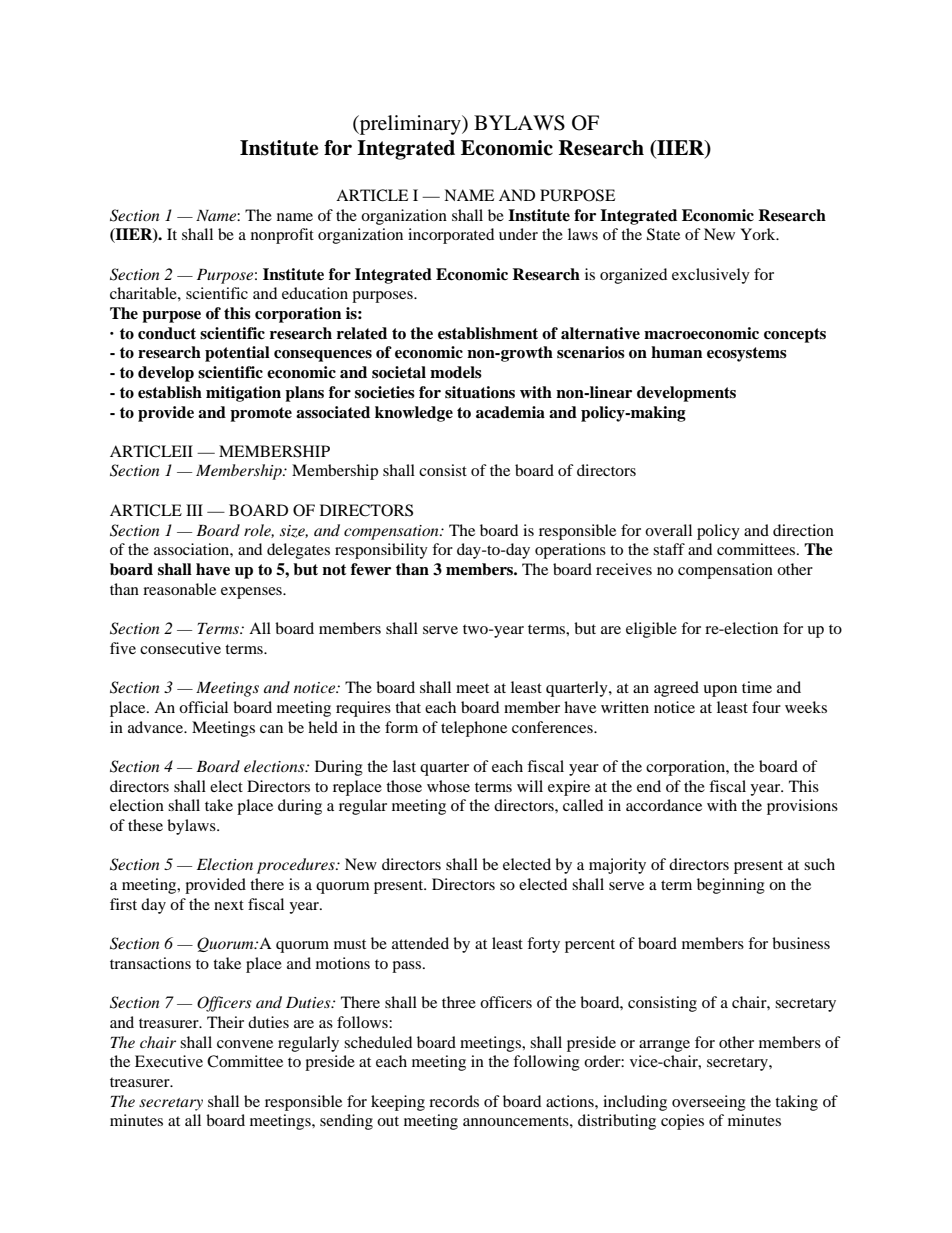  Describe the element at coordinates (711, 276) in the document. I see `exclusively` at that location.
